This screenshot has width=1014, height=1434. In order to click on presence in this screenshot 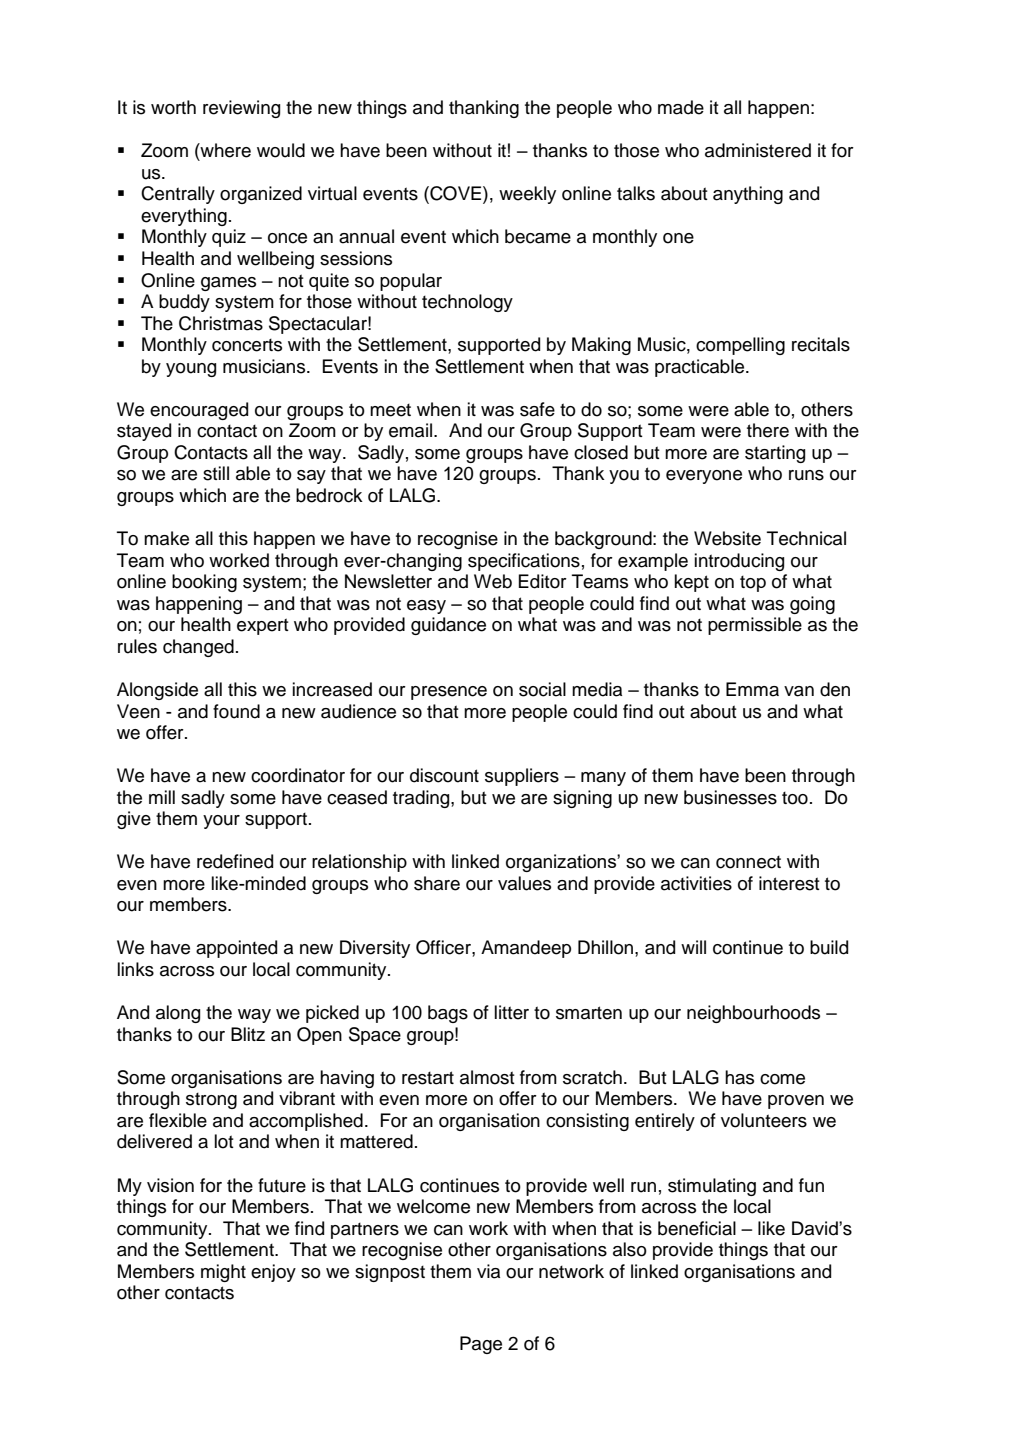, I will do `click(449, 693)`.
